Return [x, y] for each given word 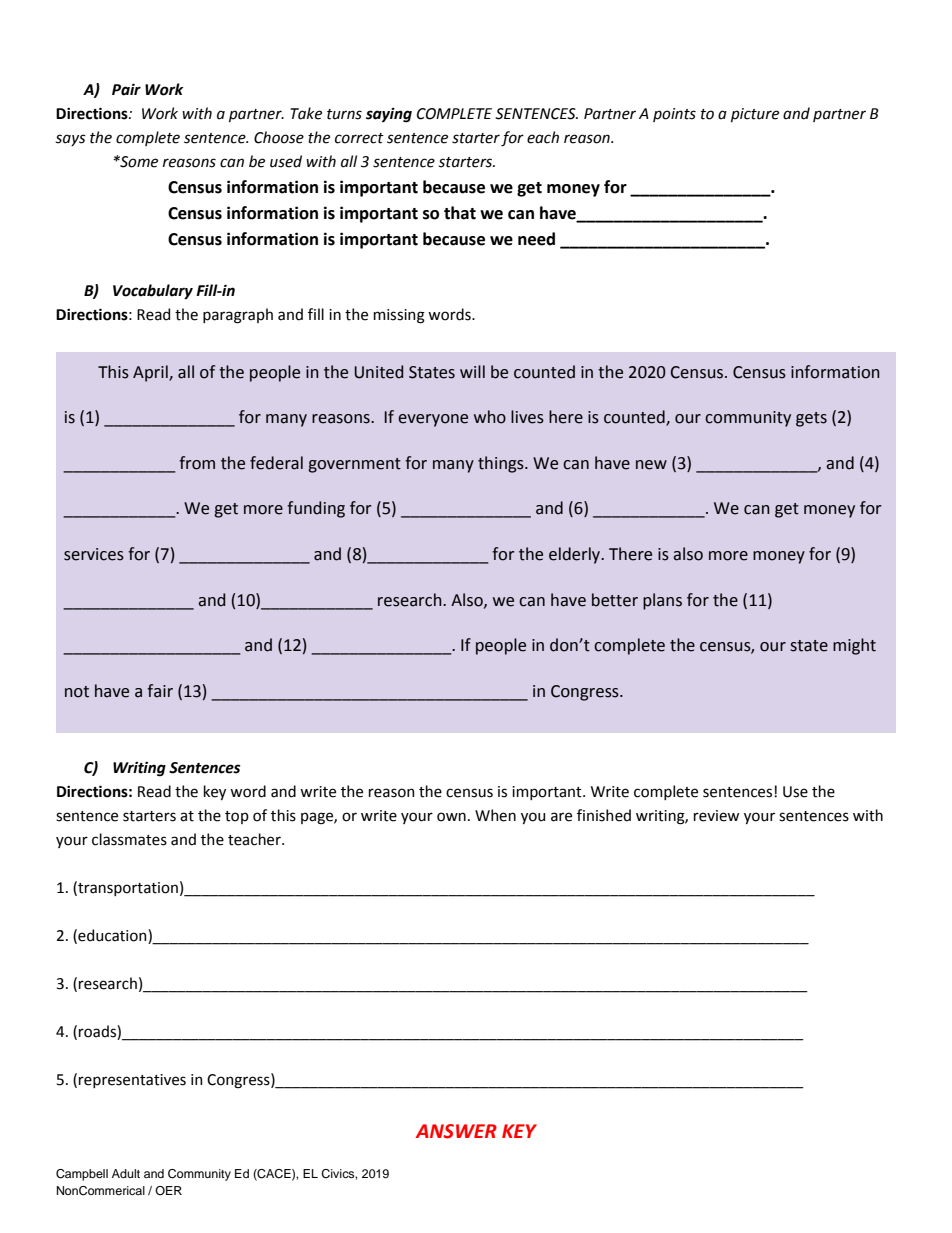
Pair [126, 89]
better [615, 600]
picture [755, 115]
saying [389, 115]
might [854, 646]
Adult [126, 1173]
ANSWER [456, 1131]
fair [160, 691]
